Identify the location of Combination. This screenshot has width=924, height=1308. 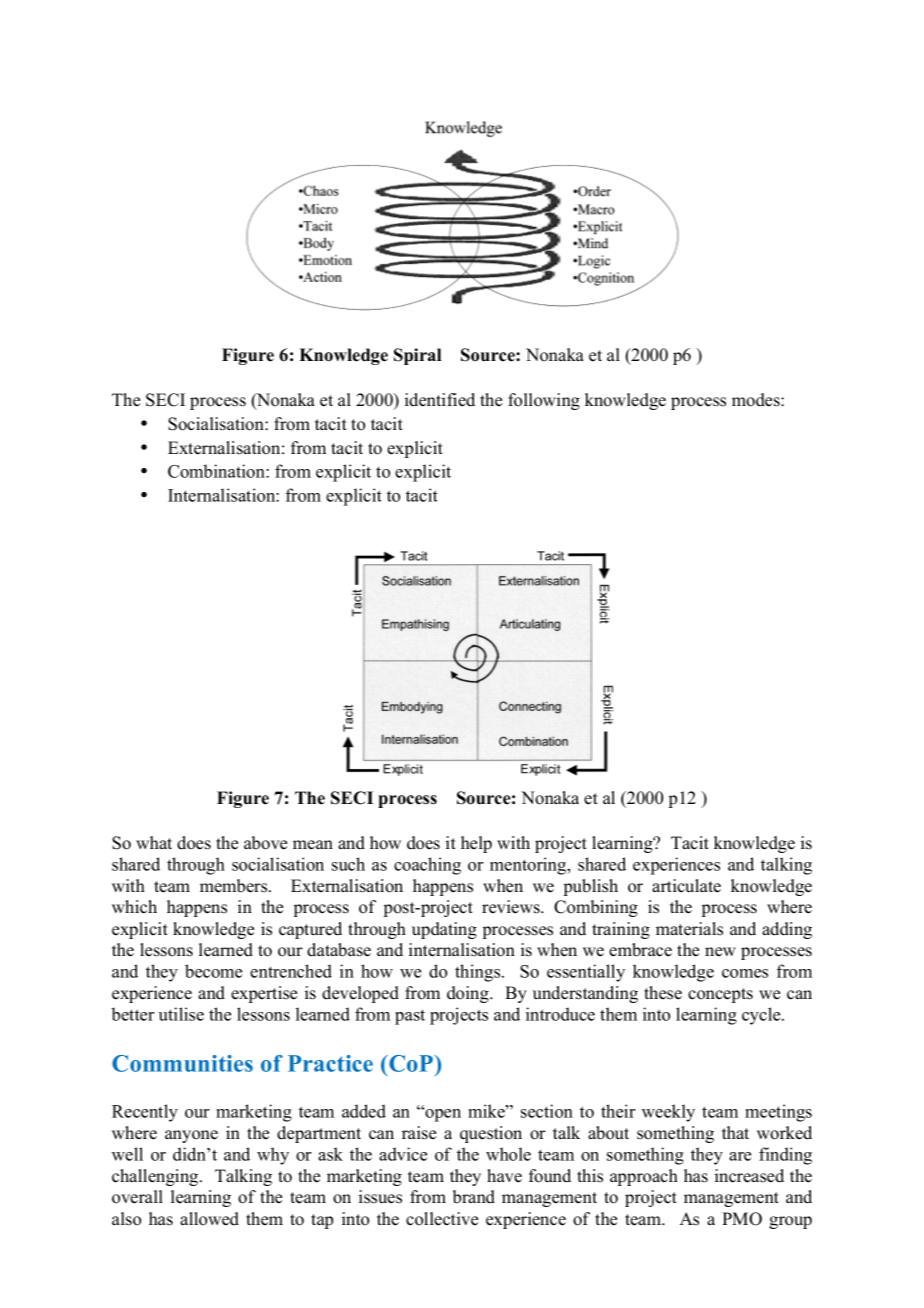
(217, 471).
